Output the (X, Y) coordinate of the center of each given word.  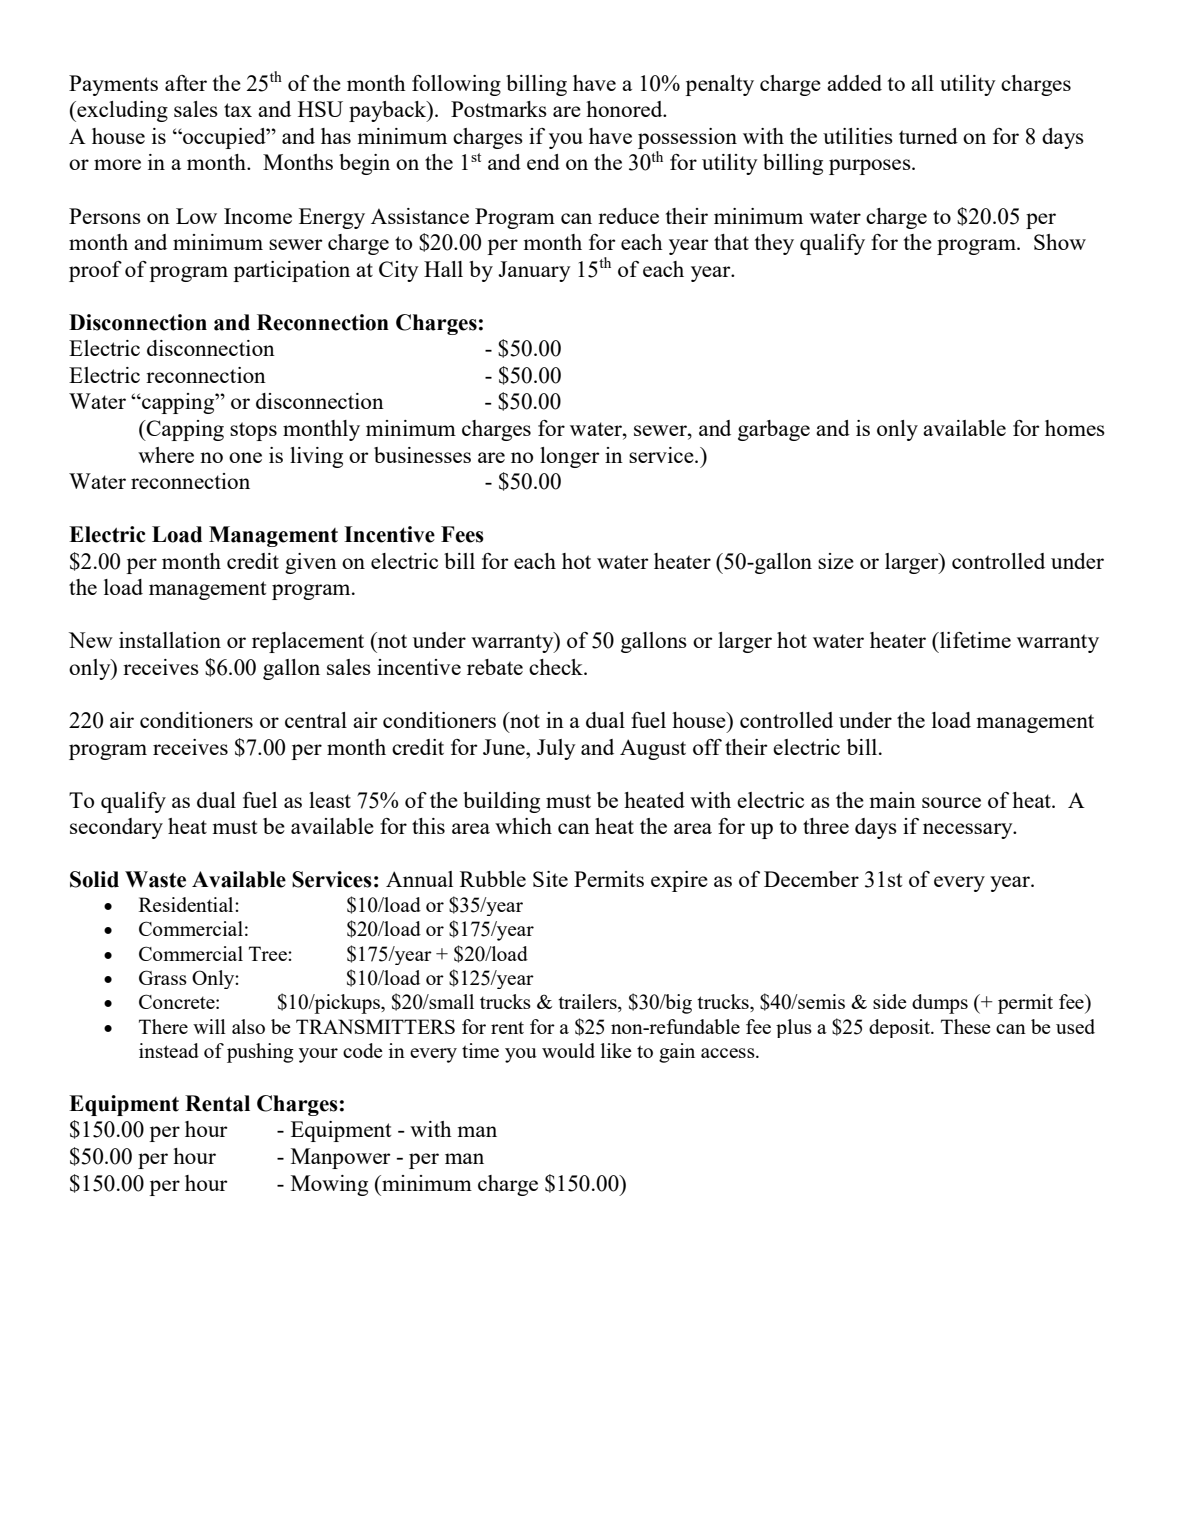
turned (928, 136)
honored (625, 109)
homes (1075, 428)
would (568, 1050)
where (166, 455)
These (966, 1026)
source (951, 802)
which (523, 826)
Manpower (341, 1158)
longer (570, 457)
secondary (116, 828)
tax (238, 110)
